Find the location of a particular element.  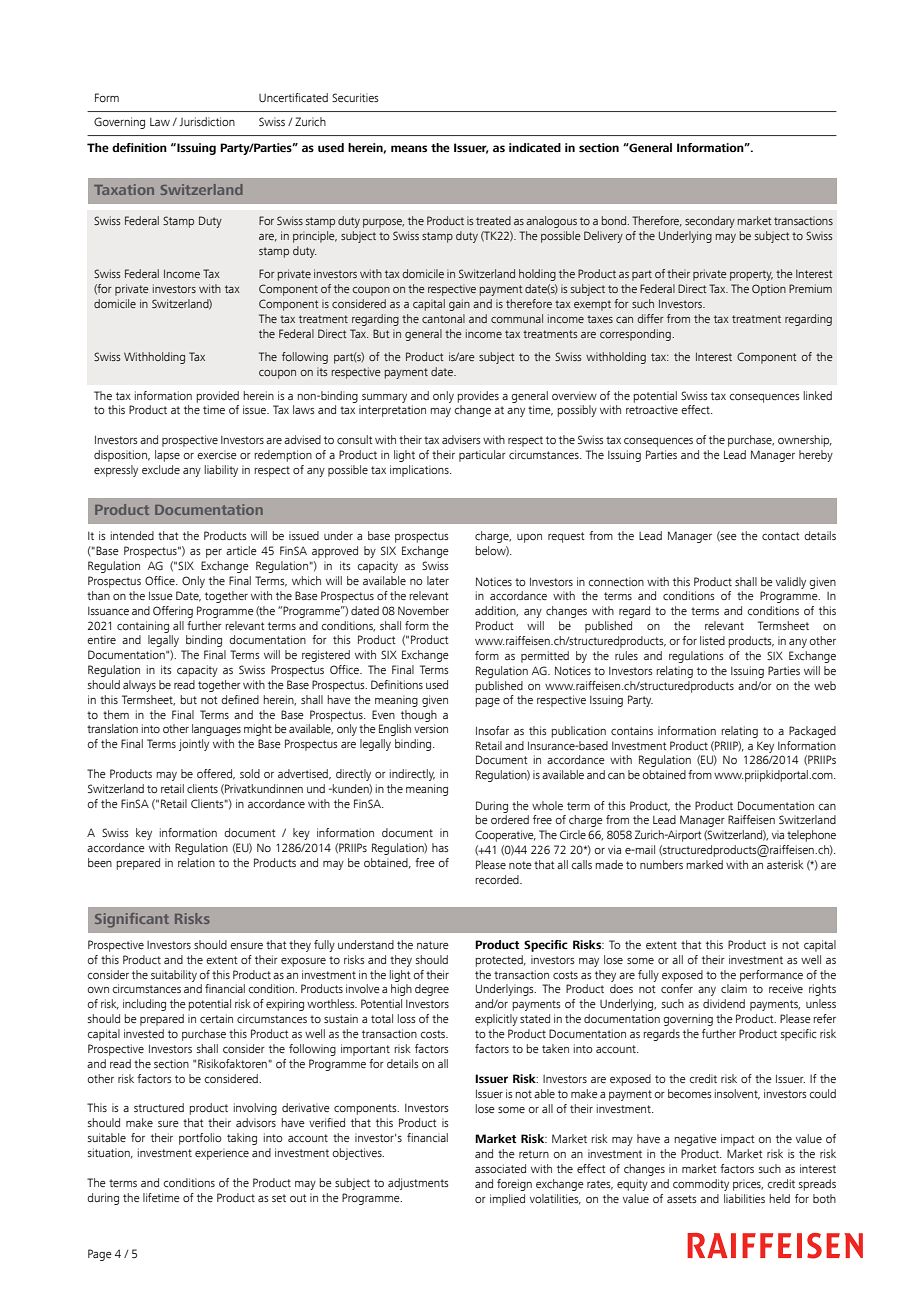

Packaged is located at coordinates (812, 732).
